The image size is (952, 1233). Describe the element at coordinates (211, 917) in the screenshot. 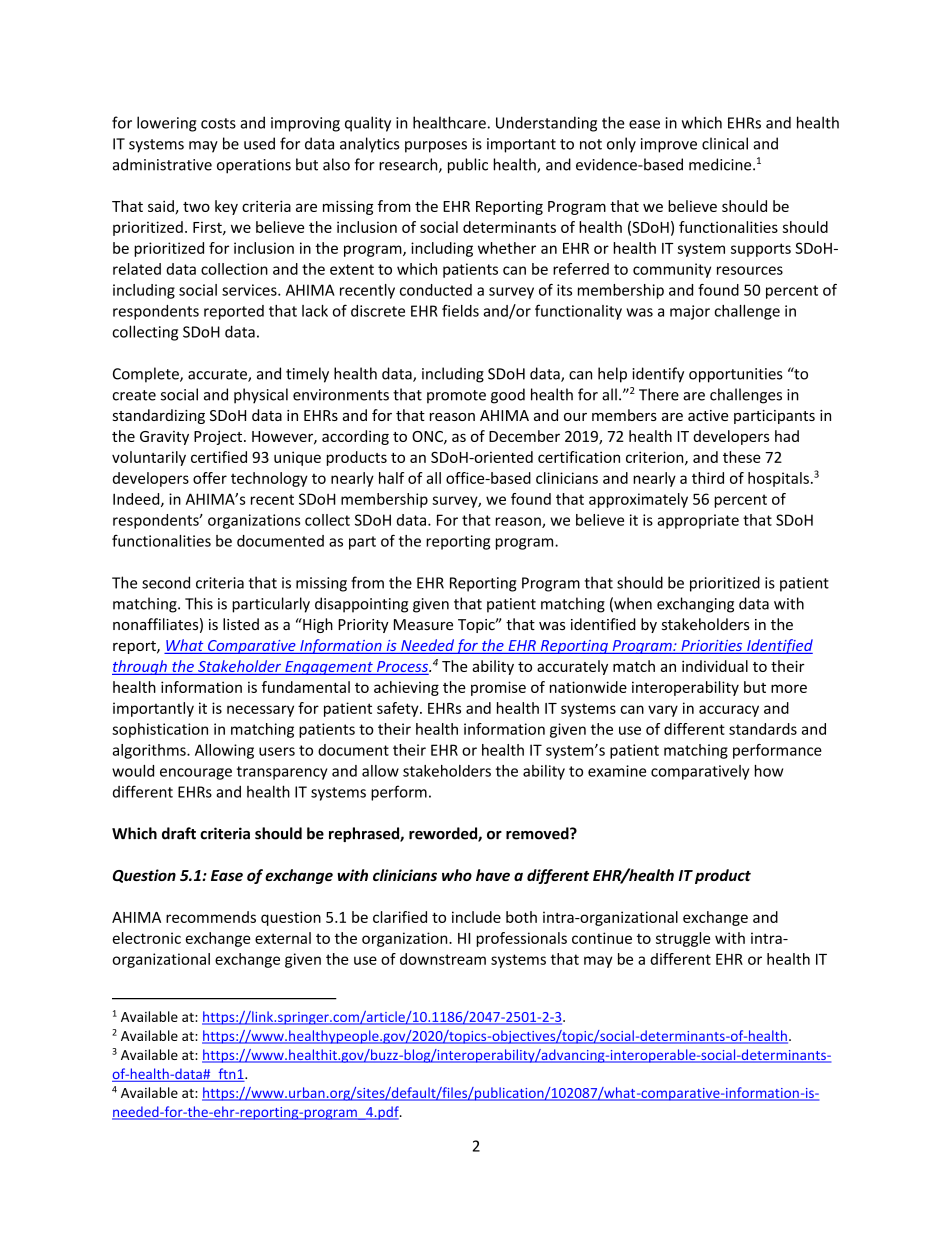

I see `recommends` at that location.
